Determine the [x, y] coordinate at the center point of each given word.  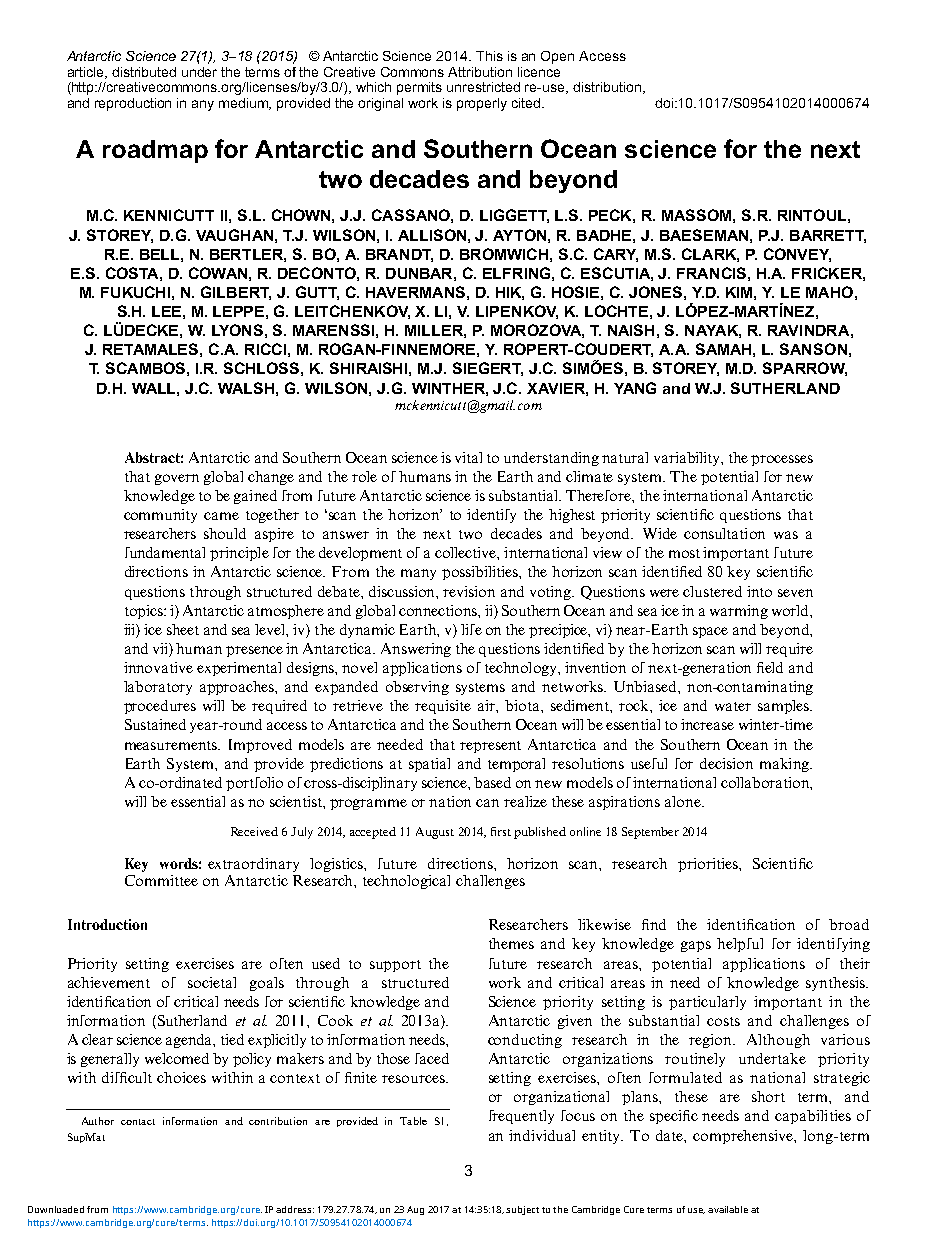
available [728, 1209]
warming [739, 612]
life [471, 629]
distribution [607, 87]
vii [161, 650]
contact [138, 1122]
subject [522, 1210]
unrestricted [483, 87]
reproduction [133, 104]
